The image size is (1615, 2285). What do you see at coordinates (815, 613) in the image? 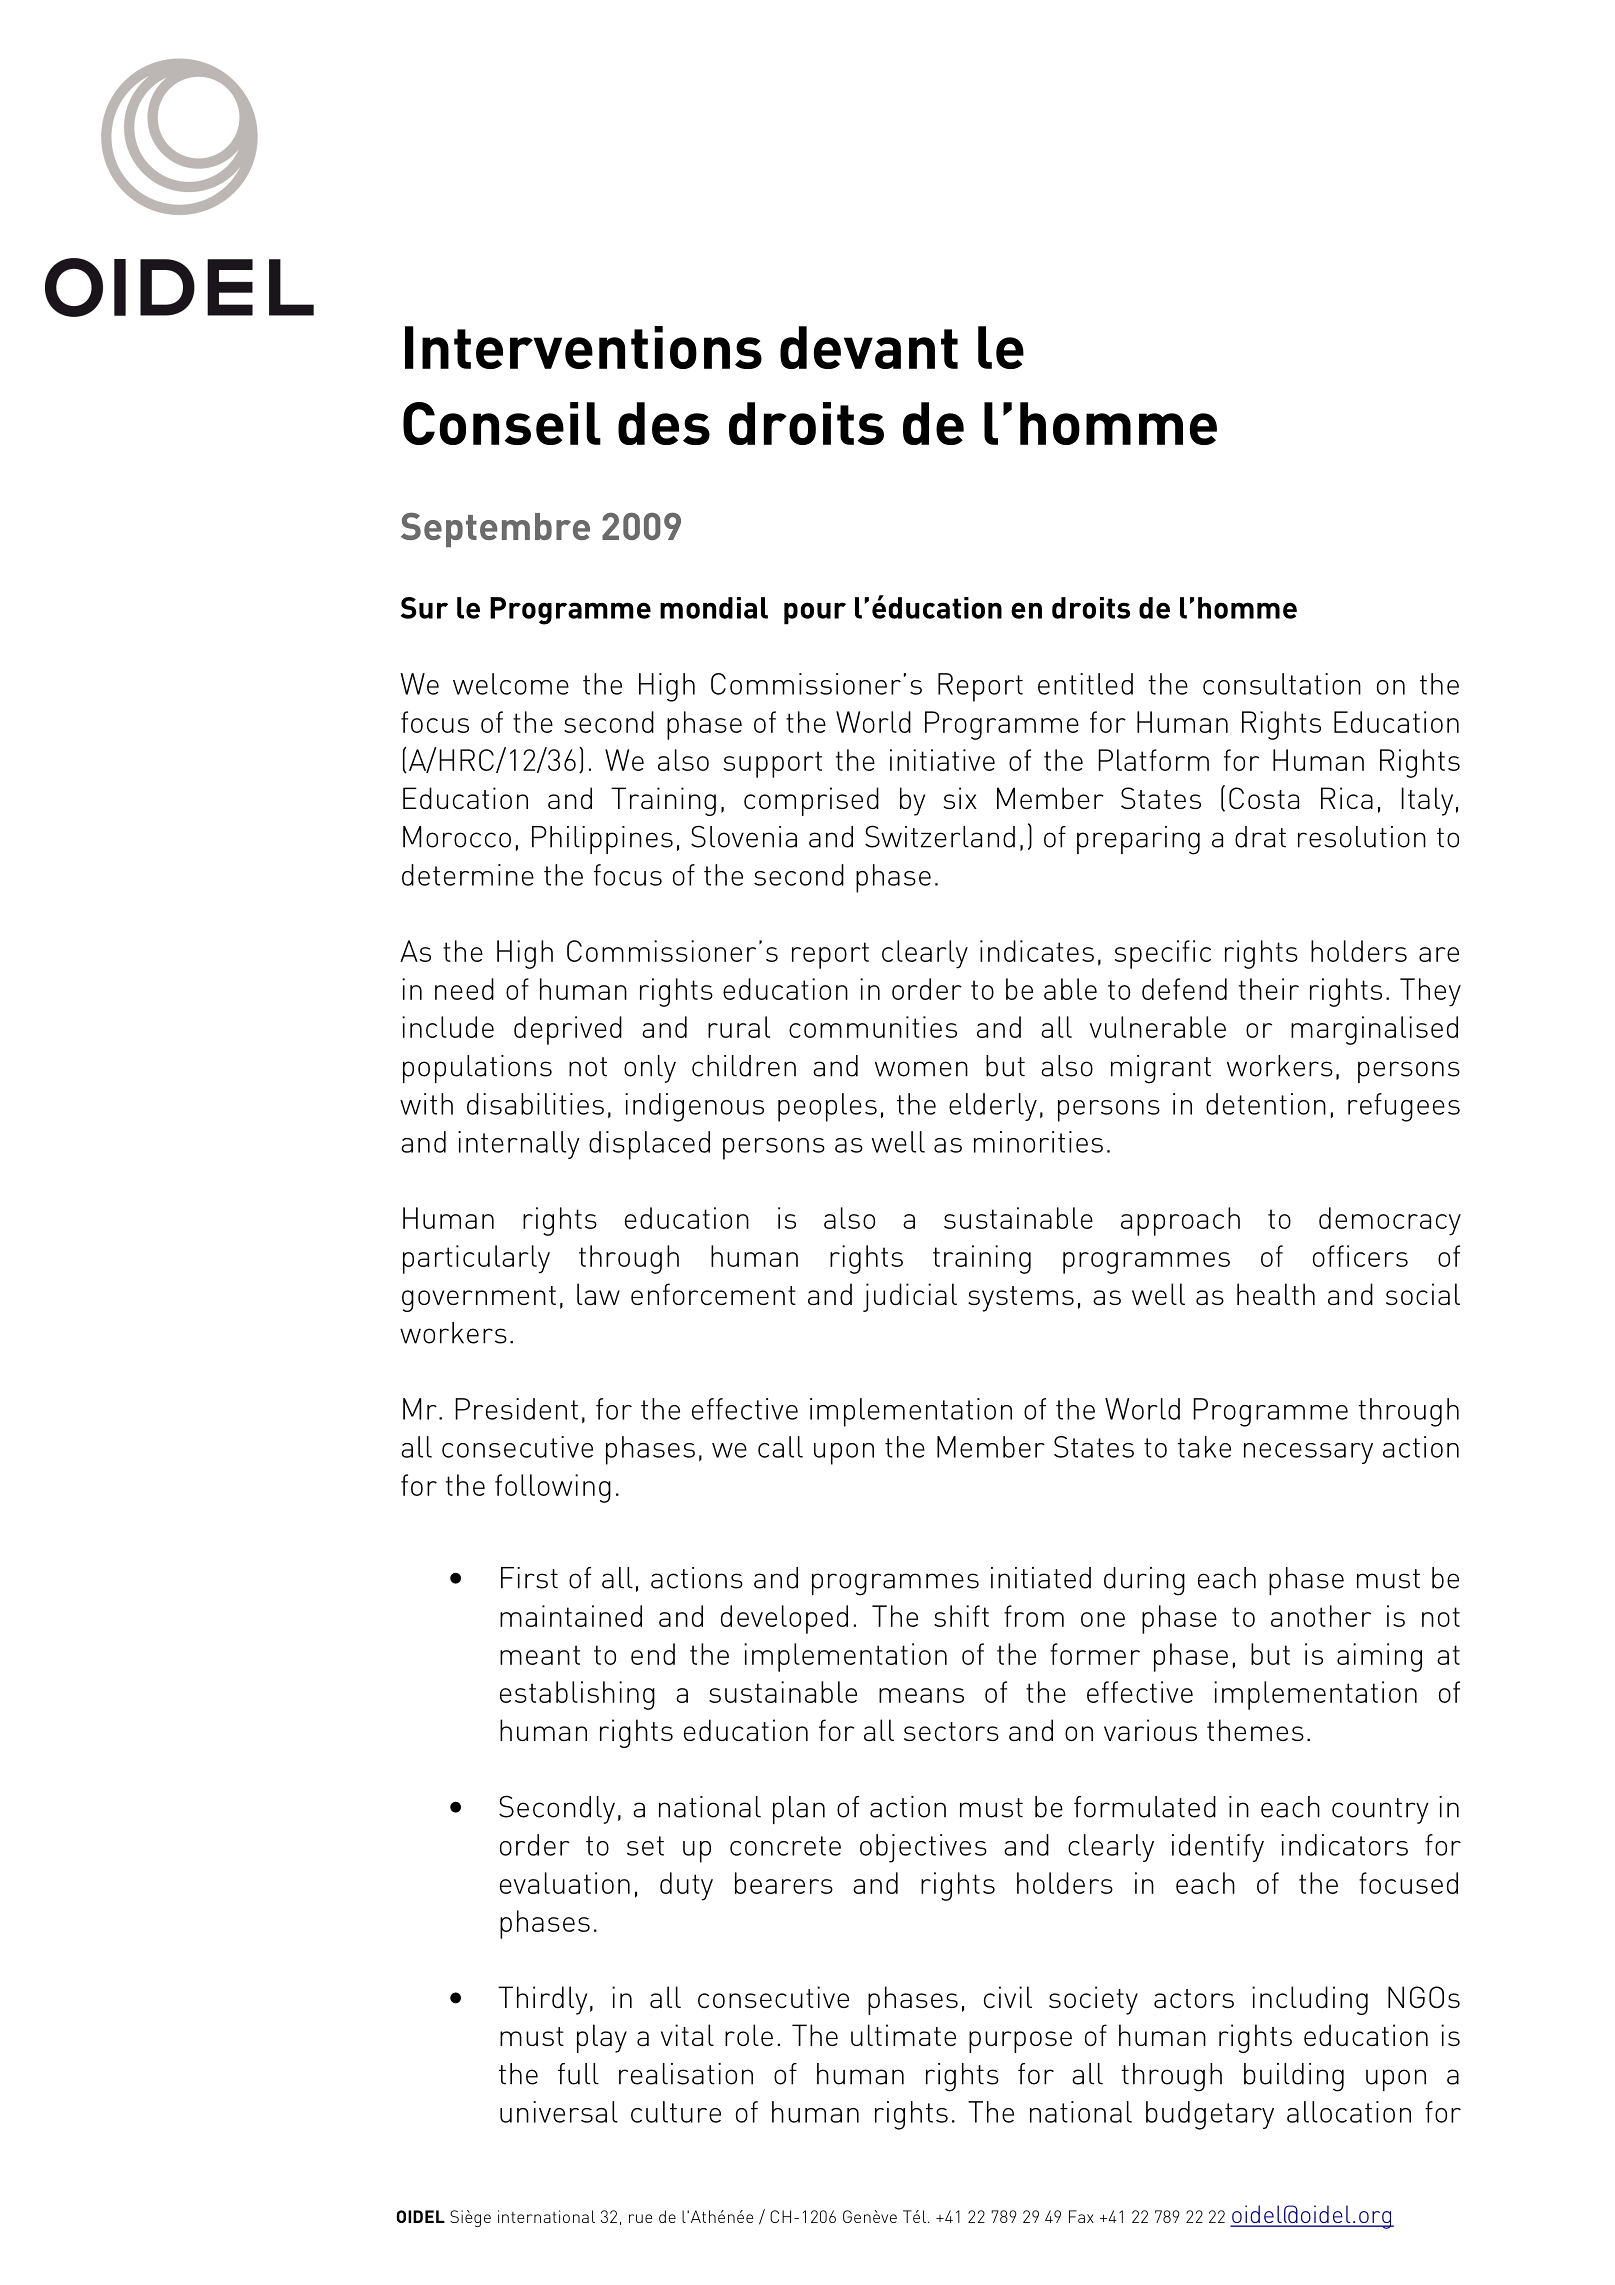
I see `pour` at bounding box center [815, 613].
